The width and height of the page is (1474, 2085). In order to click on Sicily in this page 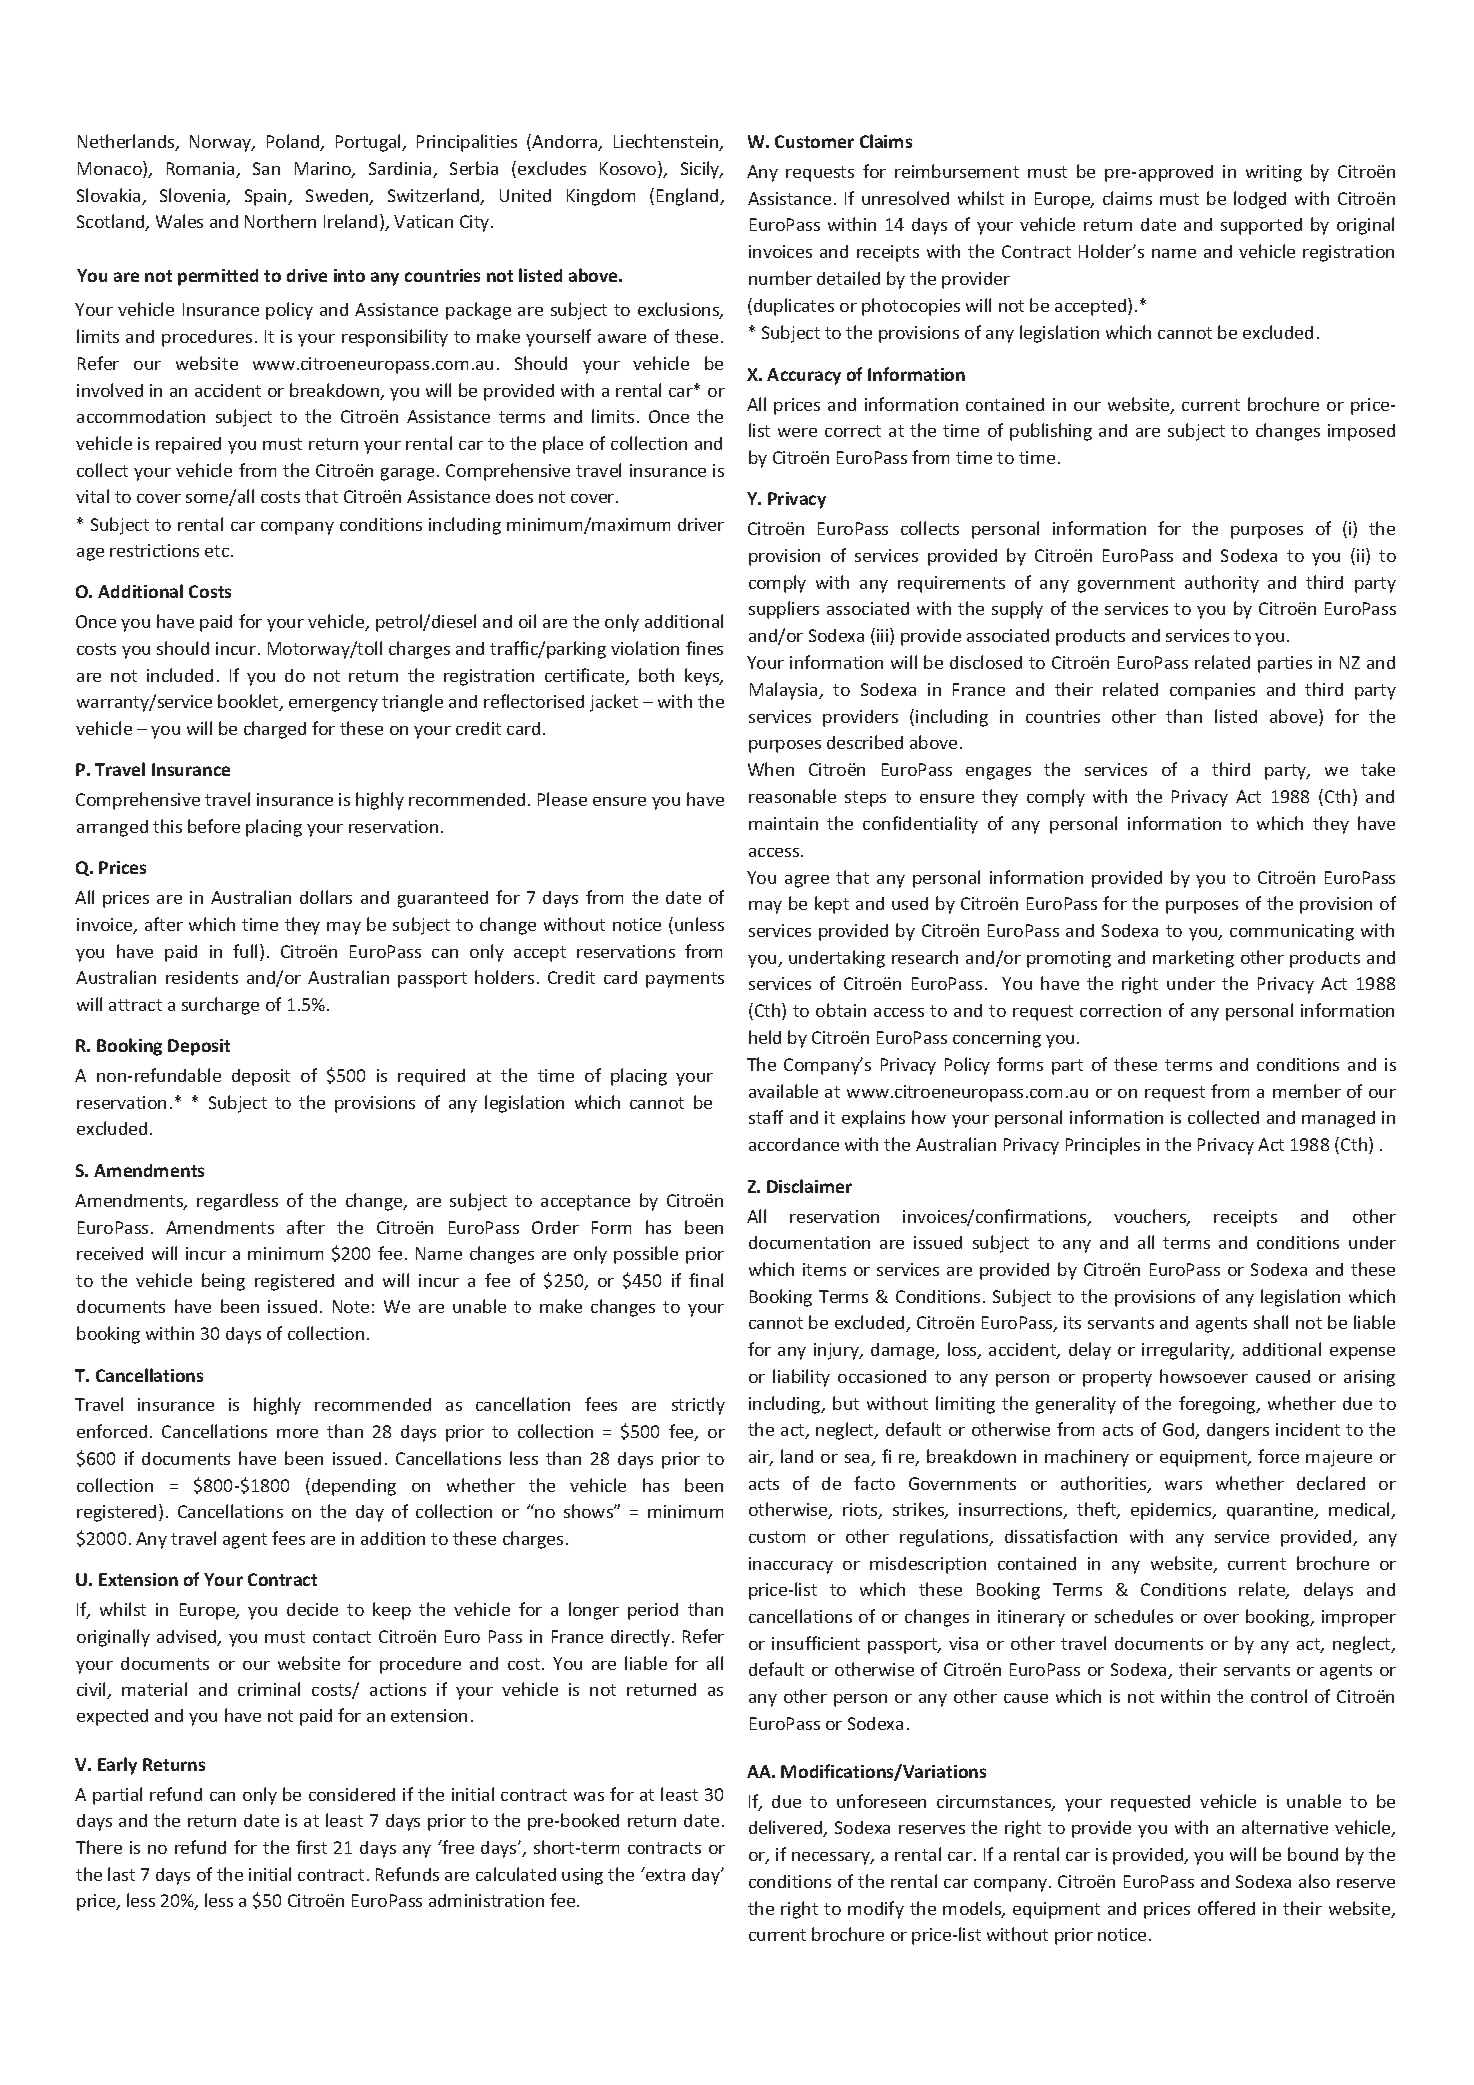, I will do `click(701, 170)`.
